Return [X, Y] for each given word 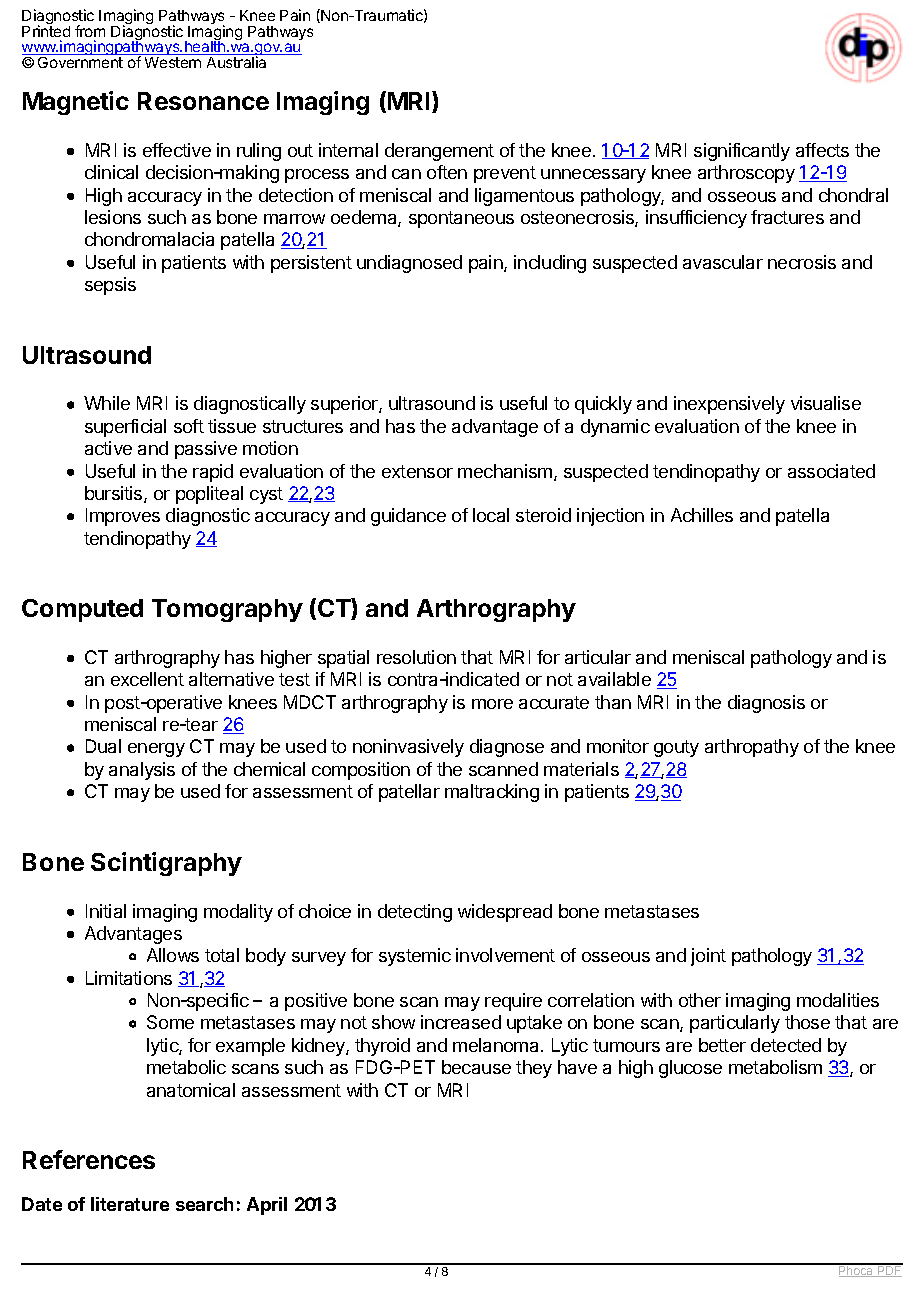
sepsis [110, 286]
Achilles [702, 515]
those [807, 1022]
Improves [123, 517]
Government [80, 61]
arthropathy [752, 748]
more [492, 704]
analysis [142, 771]
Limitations [129, 978]
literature [130, 1204]
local [491, 515]
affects [822, 150]
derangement [439, 152]
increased [461, 1022]
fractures [787, 217]
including [550, 264]
